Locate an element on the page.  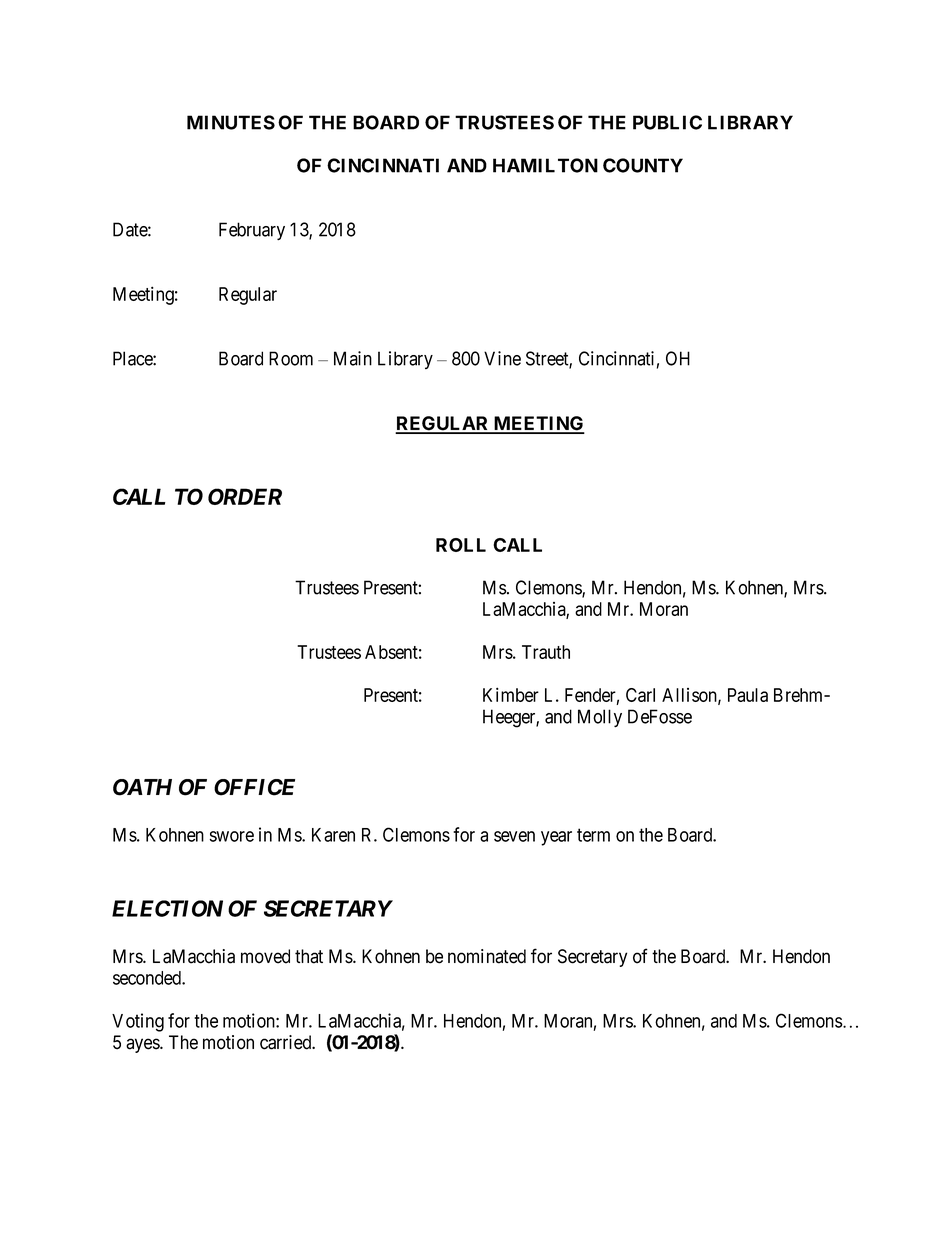
Vine is located at coordinates (502, 358).
